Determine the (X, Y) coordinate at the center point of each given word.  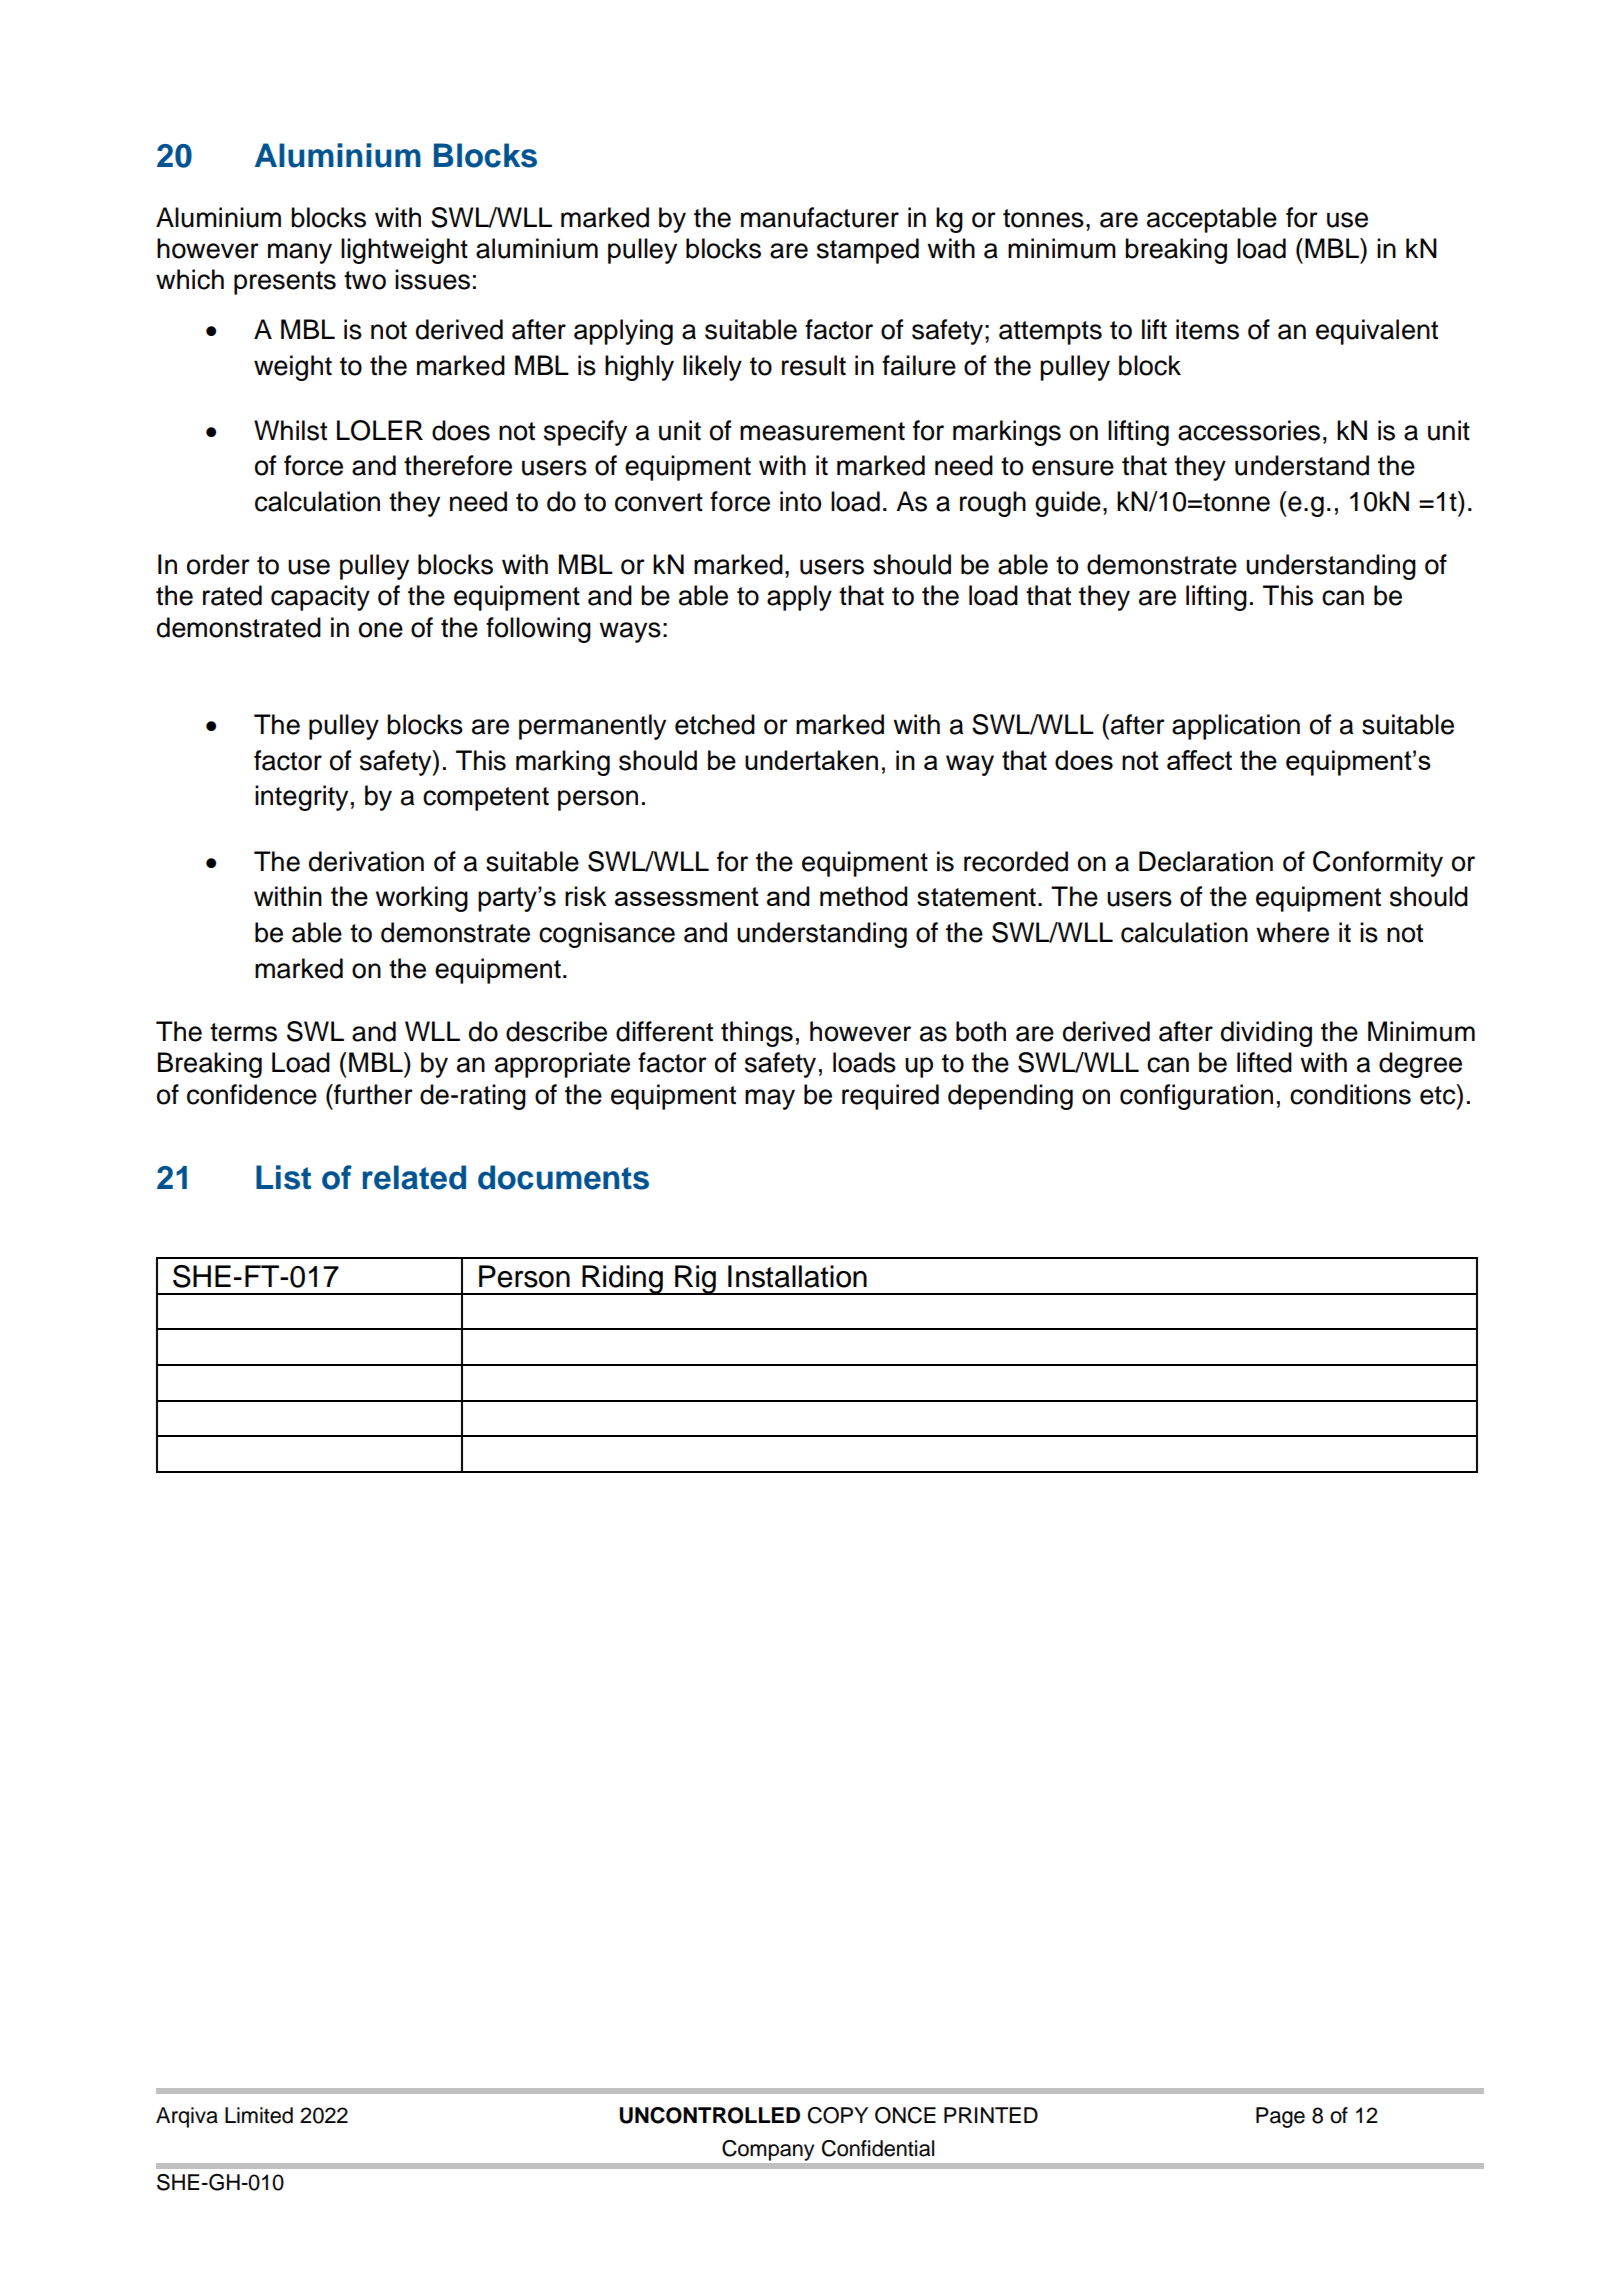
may (770, 1099)
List (283, 1177)
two (365, 280)
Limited (259, 2115)
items (1207, 329)
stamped (868, 251)
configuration (1196, 1097)
